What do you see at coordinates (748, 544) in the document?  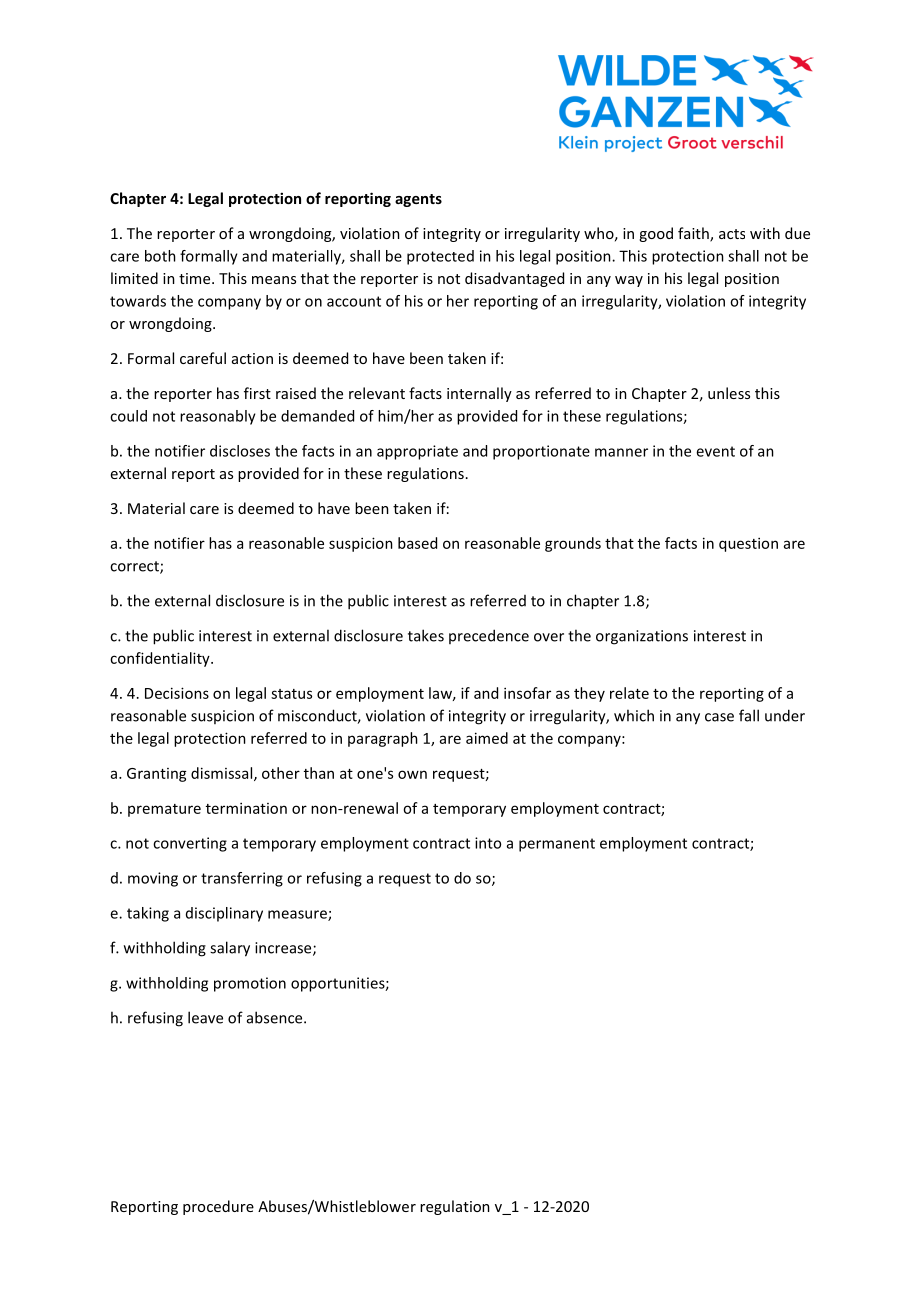 I see `question` at bounding box center [748, 544].
